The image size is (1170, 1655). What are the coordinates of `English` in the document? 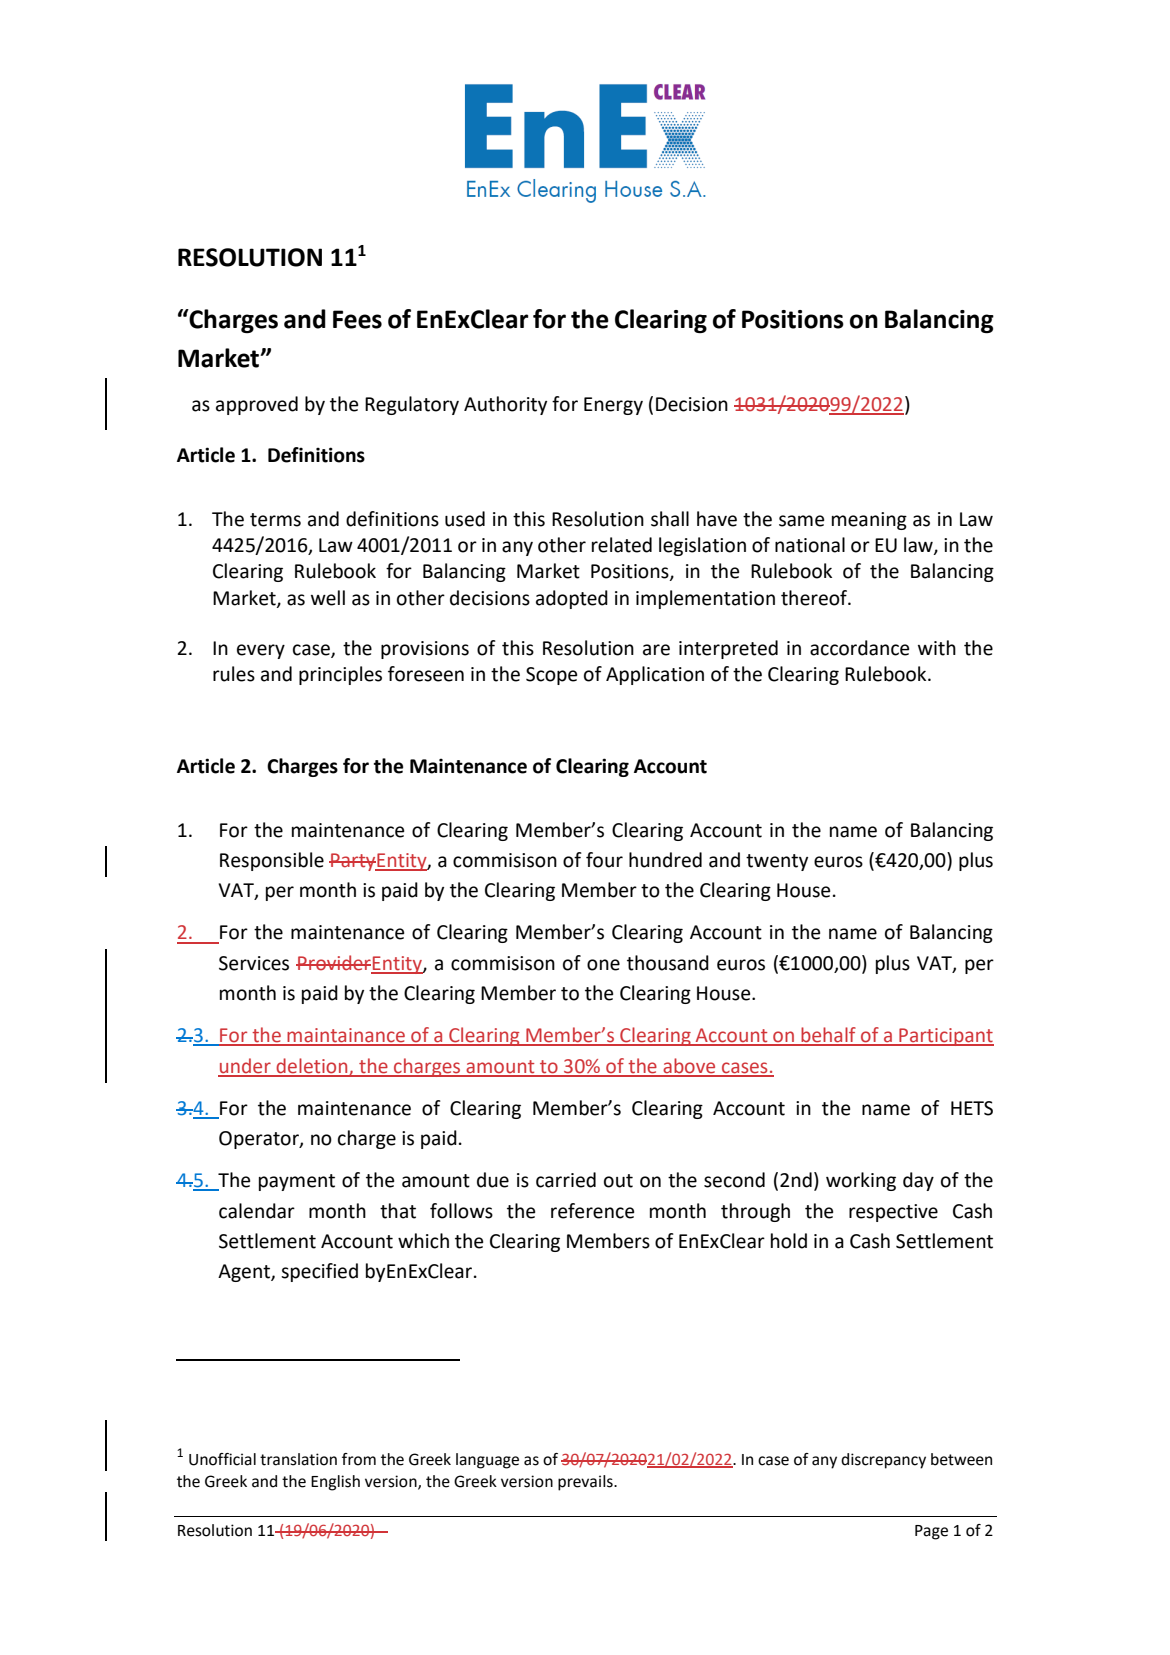 It's located at (335, 1483).
